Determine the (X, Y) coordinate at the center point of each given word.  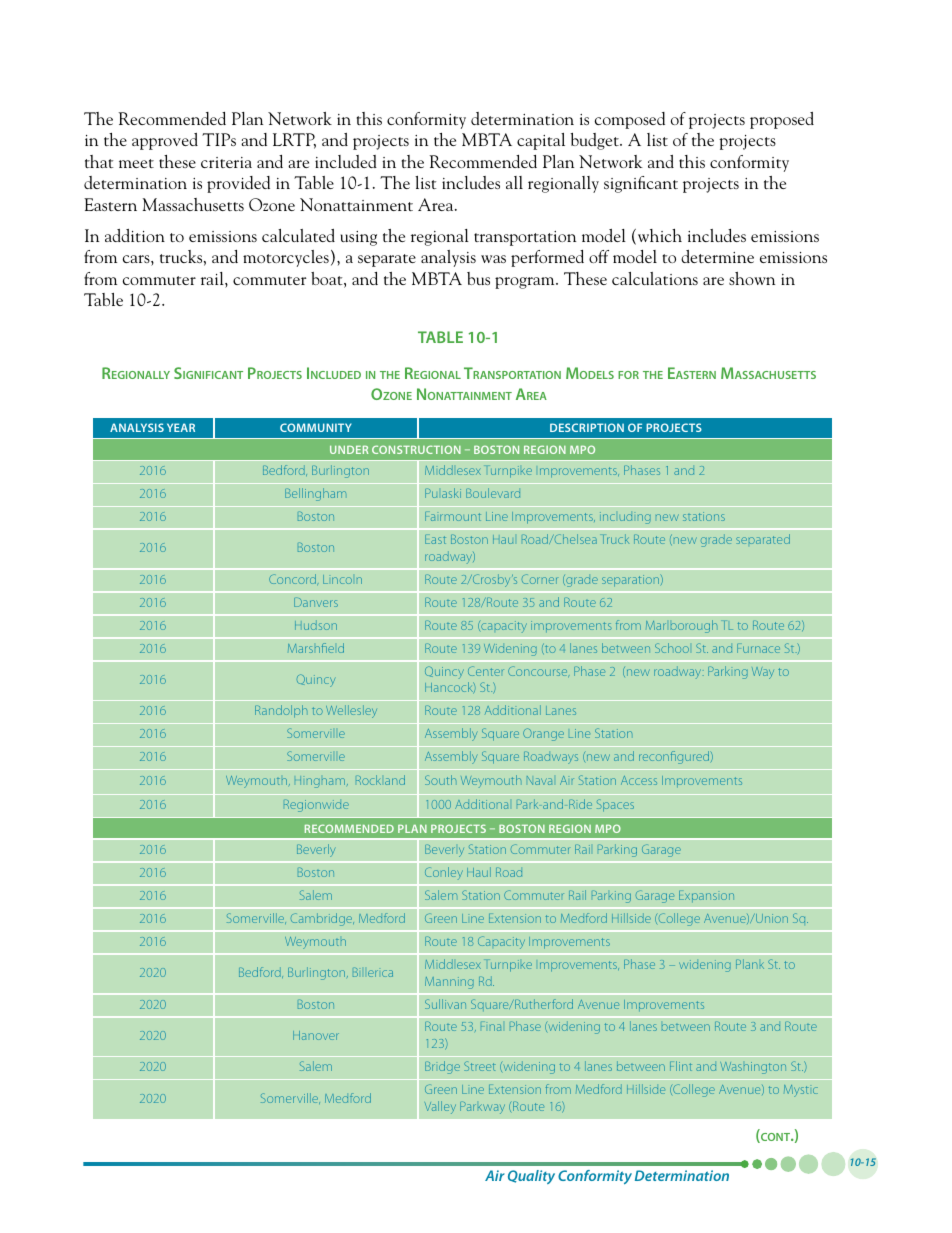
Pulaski (443, 493)
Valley (440, 1107)
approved (165, 141)
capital (541, 141)
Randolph (281, 711)
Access (639, 780)
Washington (753, 1068)
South (440, 780)
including (625, 518)
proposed (782, 120)
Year (181, 427)
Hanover (316, 1035)
